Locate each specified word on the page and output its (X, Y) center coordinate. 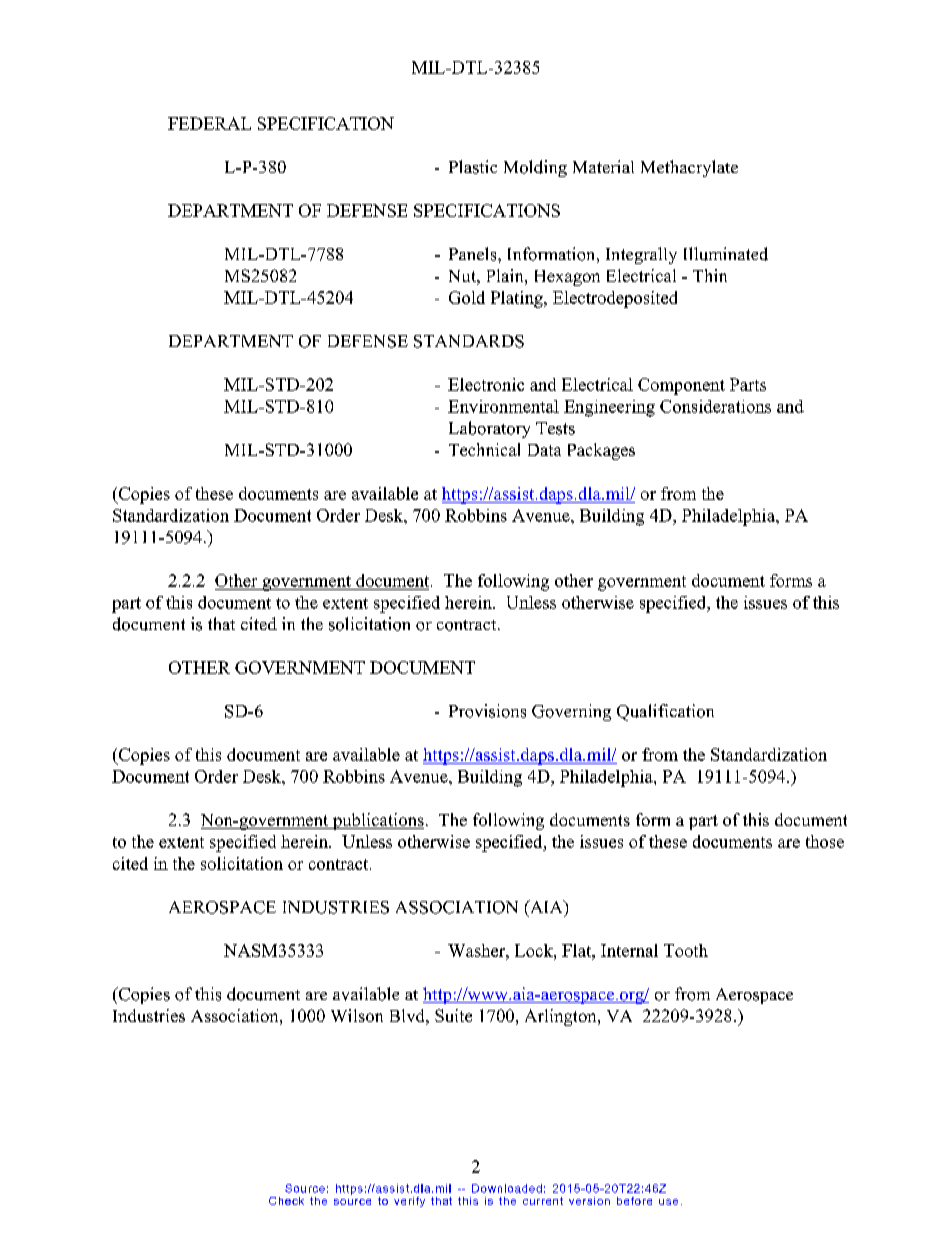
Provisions (487, 711)
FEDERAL (209, 123)
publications (377, 821)
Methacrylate (689, 168)
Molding (535, 168)
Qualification (665, 712)
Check (286, 1201)
